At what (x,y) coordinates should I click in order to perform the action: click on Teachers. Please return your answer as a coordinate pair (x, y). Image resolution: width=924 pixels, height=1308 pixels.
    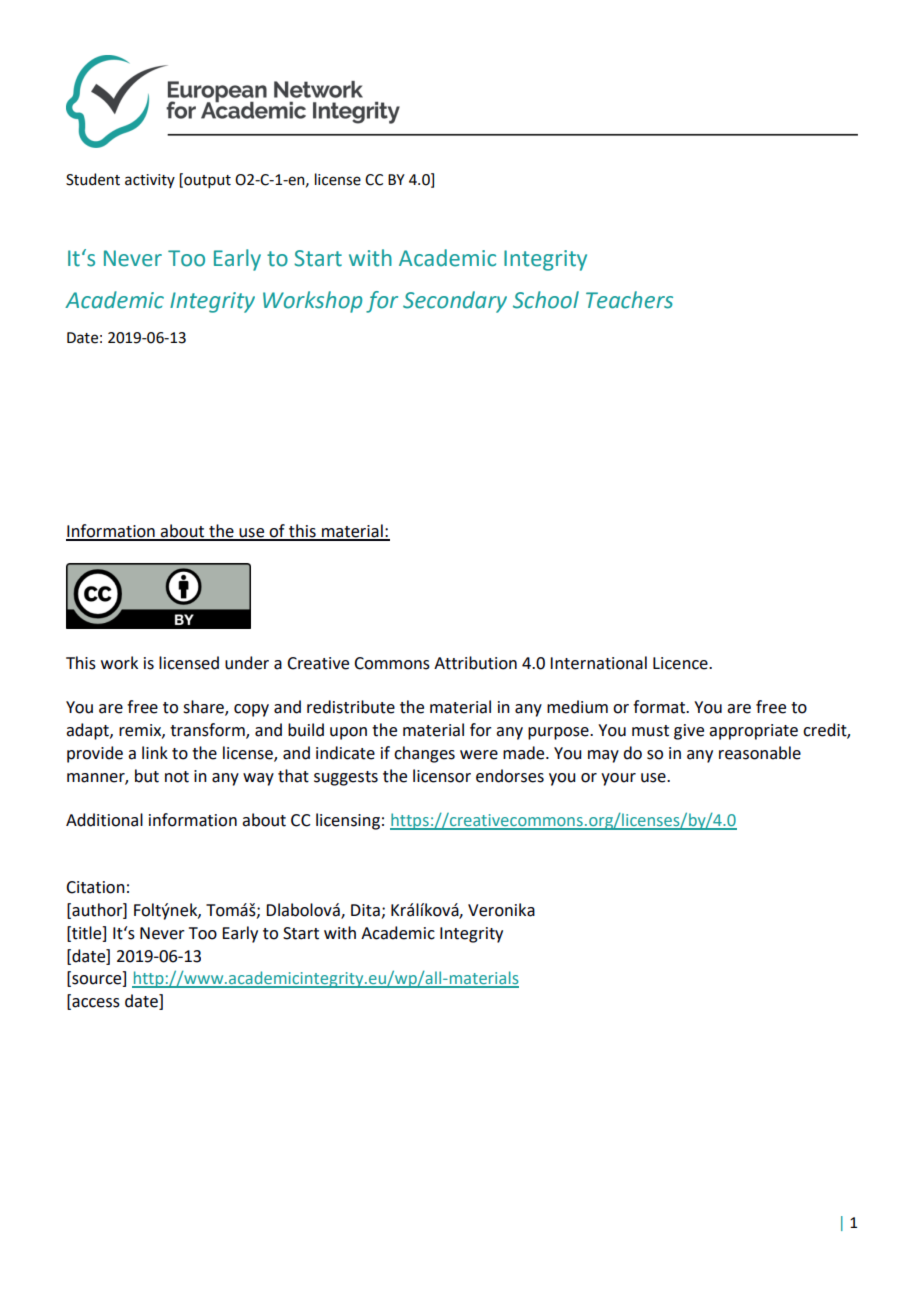
    Looking at the image, I should click on (629, 300).
